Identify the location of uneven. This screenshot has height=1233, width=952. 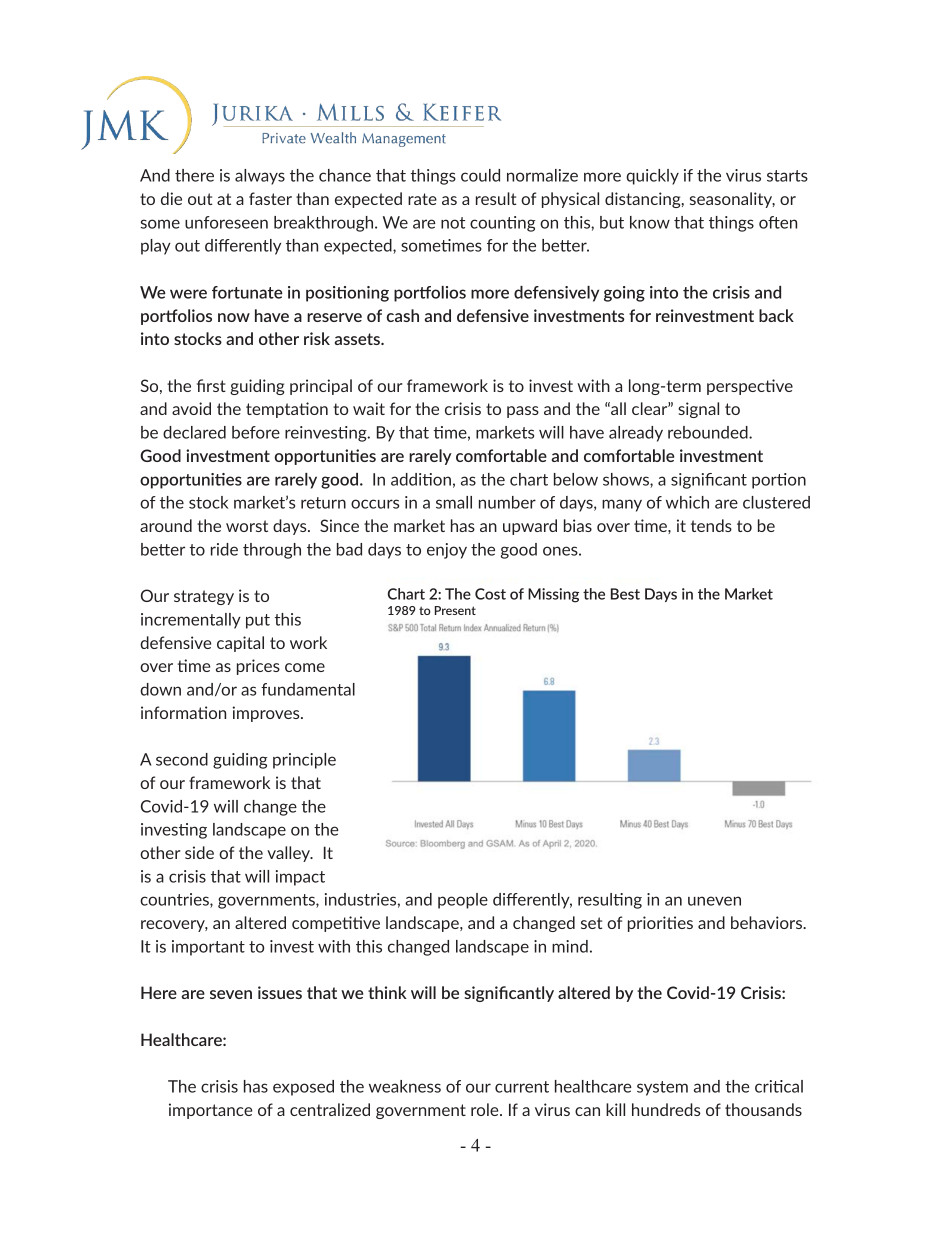
(714, 901).
